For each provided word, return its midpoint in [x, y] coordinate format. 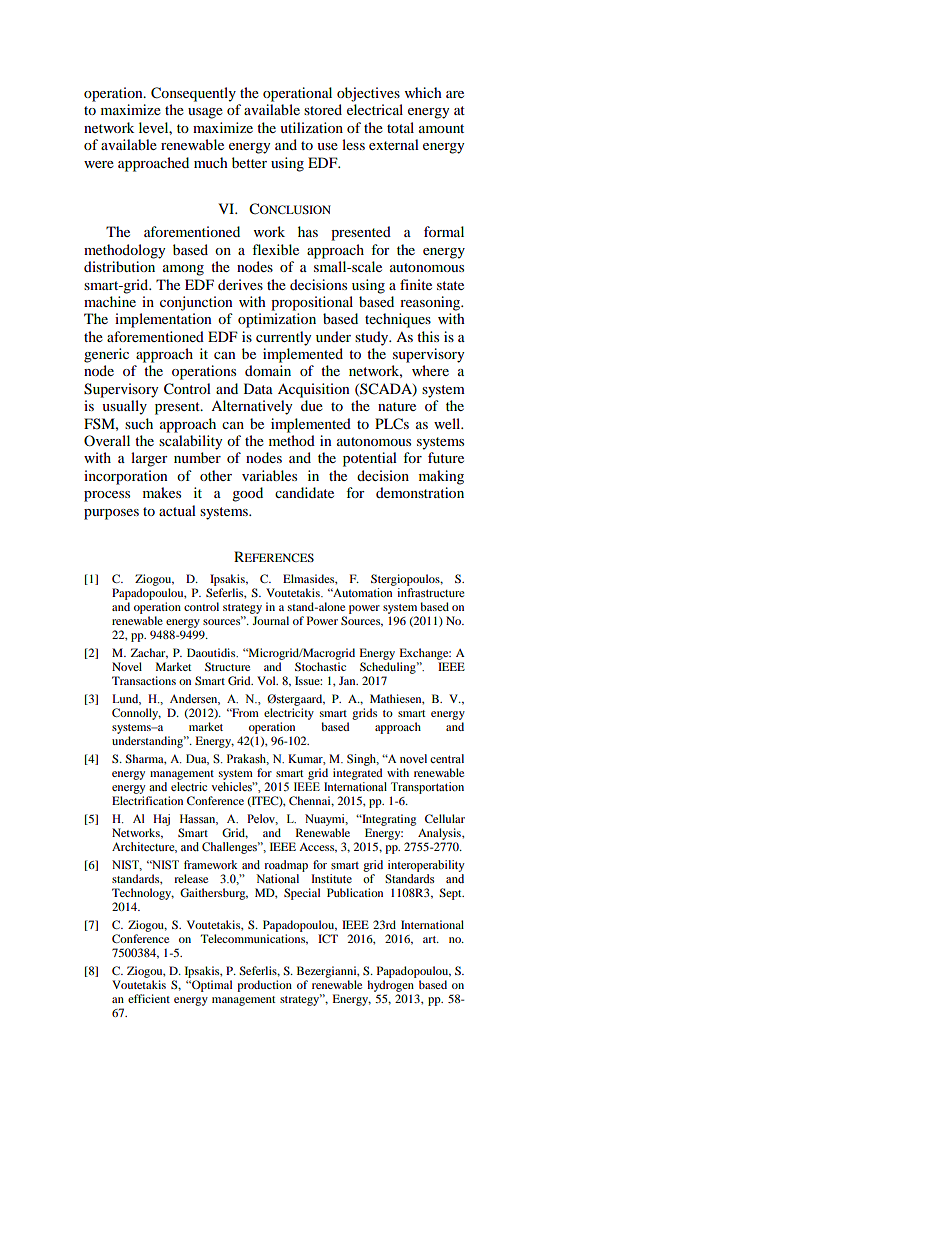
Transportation [427, 788]
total [400, 127]
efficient [149, 998]
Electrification [147, 800]
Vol [267, 680]
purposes [111, 514]
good [247, 494]
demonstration [420, 492]
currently [284, 338]
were [99, 164]
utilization [311, 127]
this [428, 336]
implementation [163, 320]
